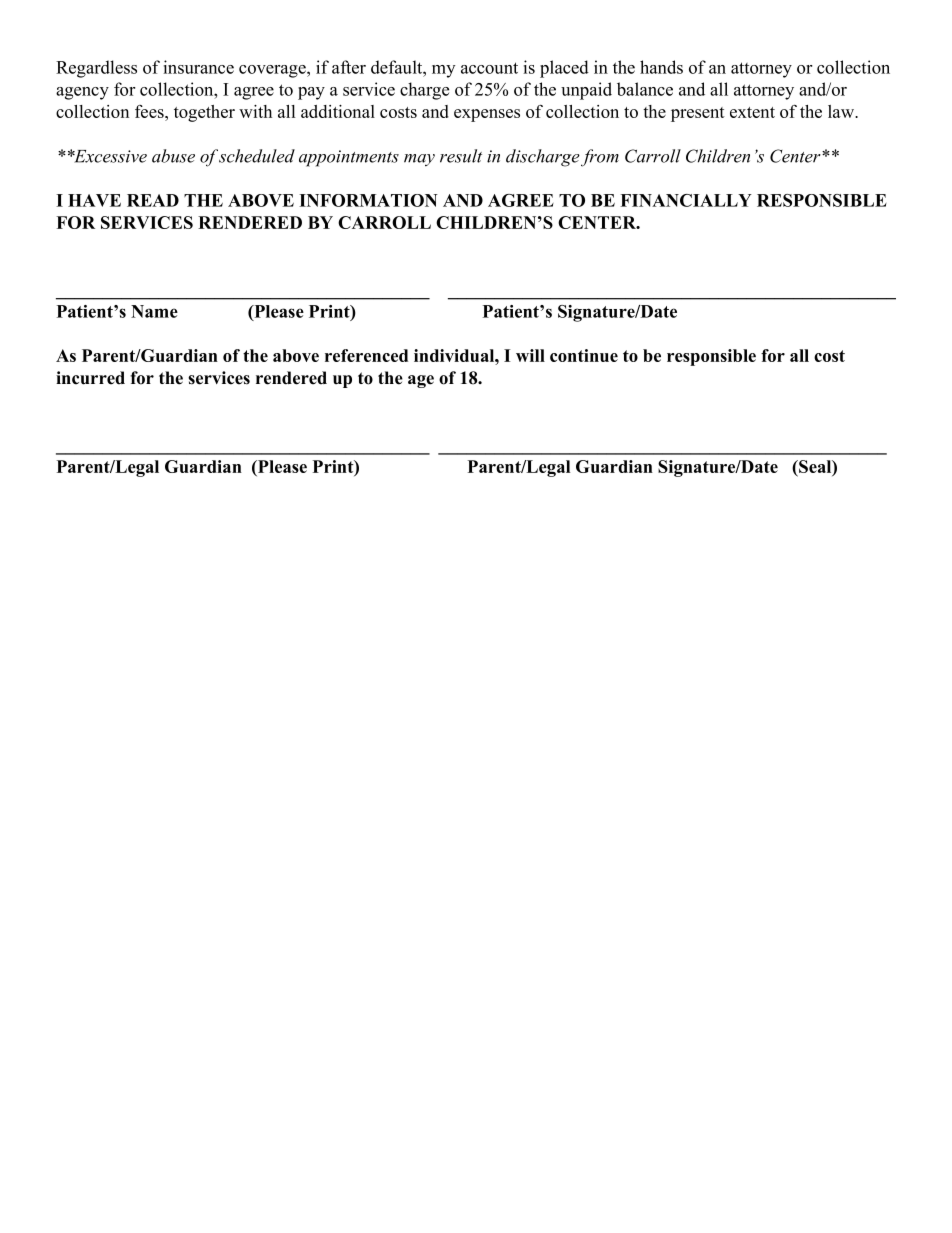 This screenshot has width=952, height=1233. Describe the element at coordinates (489, 68) in the screenshot. I see `account` at that location.
